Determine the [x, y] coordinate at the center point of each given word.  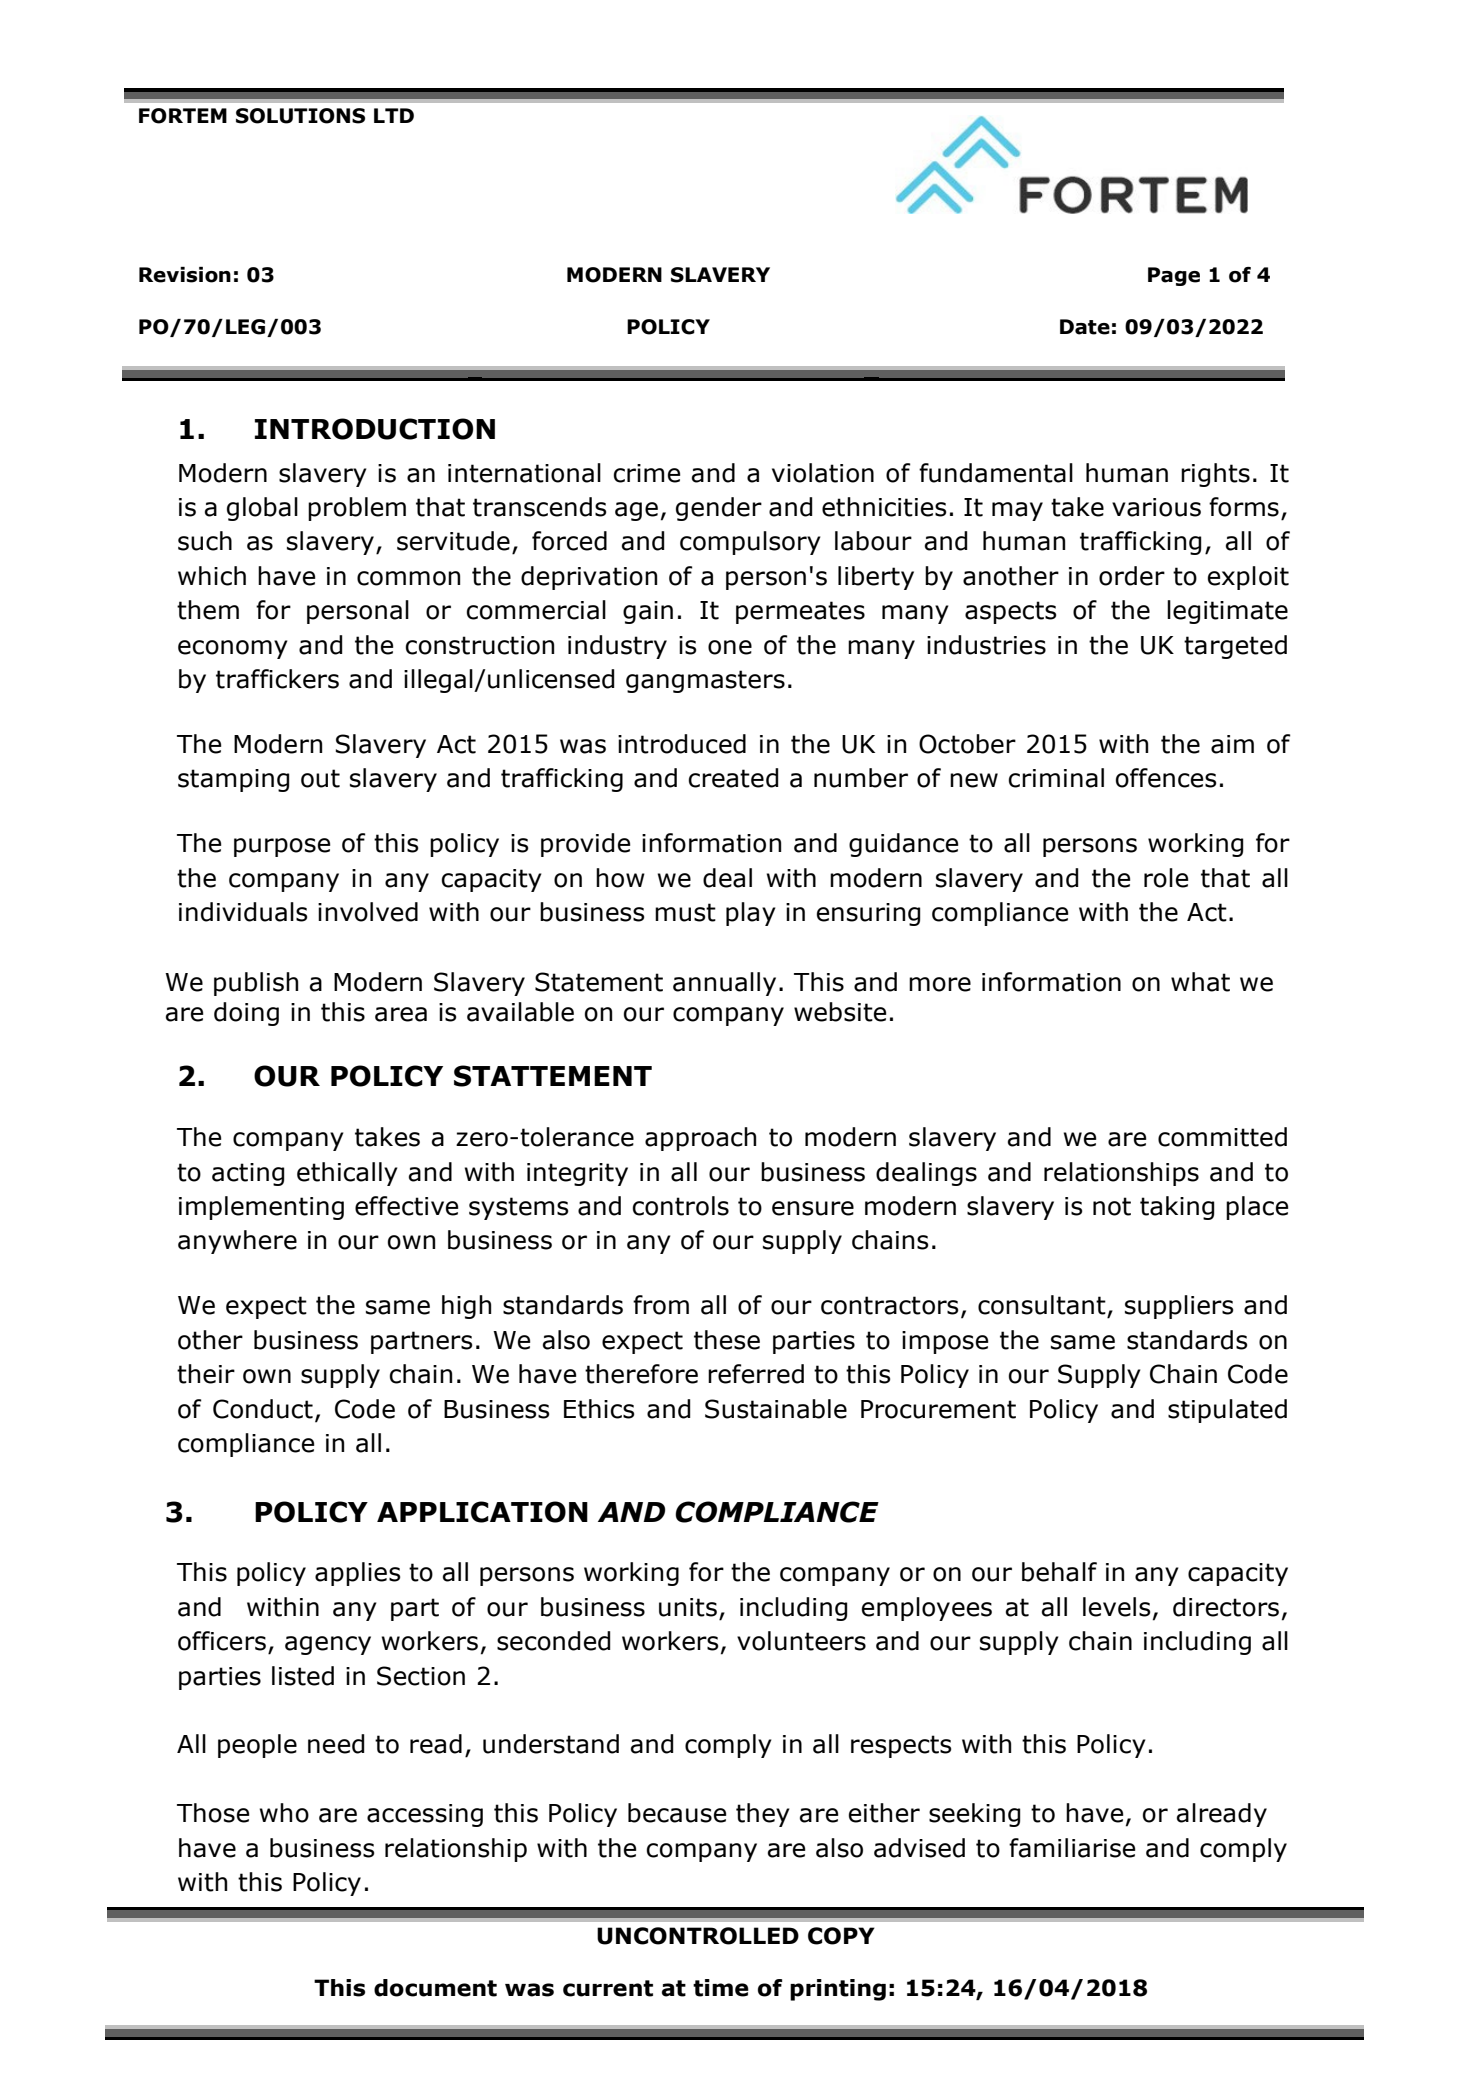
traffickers [277, 679]
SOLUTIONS [300, 116]
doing [246, 1014]
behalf [1059, 1572]
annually [724, 984]
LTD [394, 115]
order [1132, 576]
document [435, 1988]
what [1200, 982]
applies [358, 1574]
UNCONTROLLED [698, 1936]
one [730, 647]
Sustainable [776, 1409]
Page [1174, 276]
